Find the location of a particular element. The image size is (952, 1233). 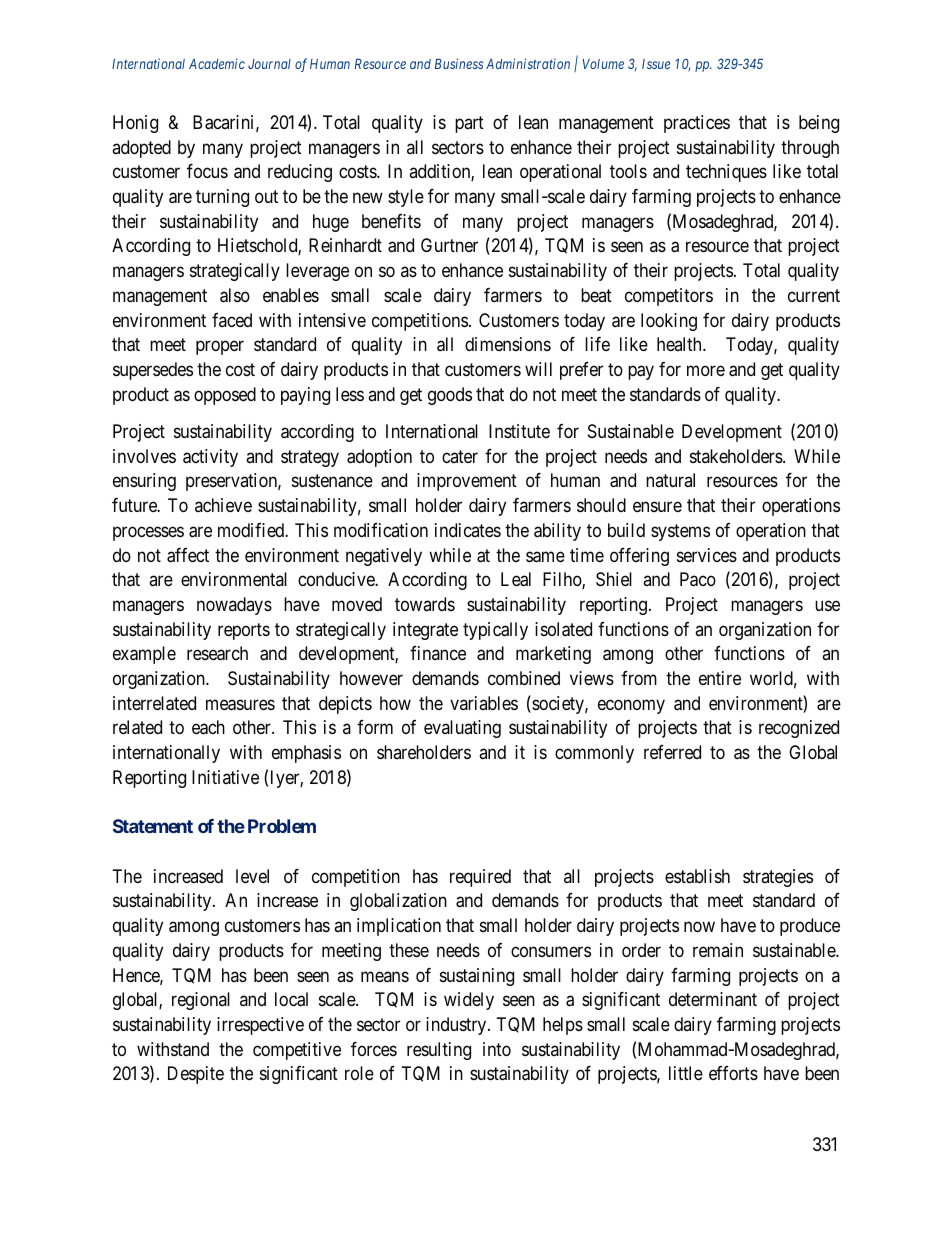

also is located at coordinates (235, 295).
